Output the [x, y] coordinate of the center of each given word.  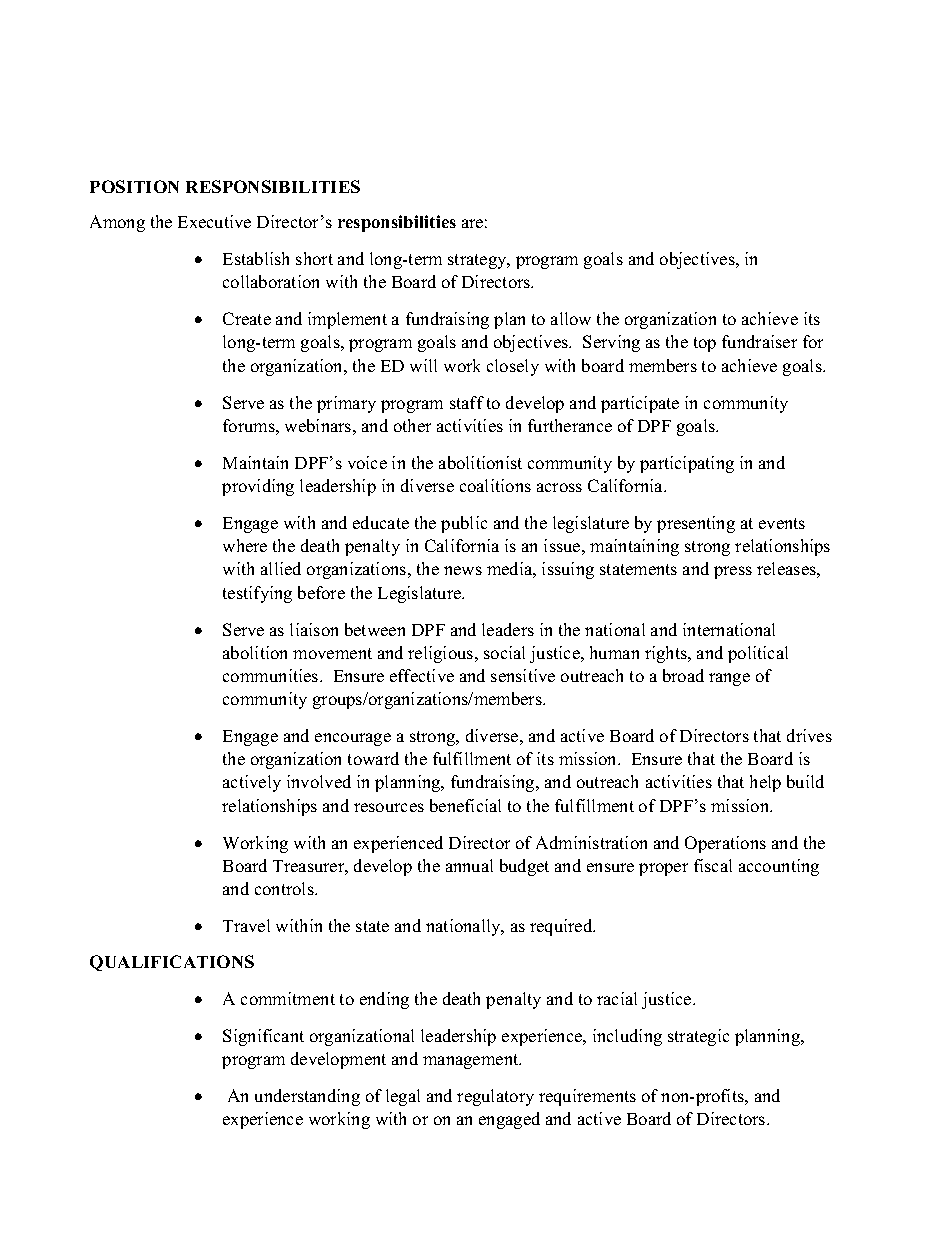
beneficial [465, 805]
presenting [696, 524]
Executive [214, 221]
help [765, 783]
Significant [263, 1037]
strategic [698, 1037]
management [472, 1061]
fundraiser [759, 341]
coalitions [495, 485]
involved [319, 781]
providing [258, 487]
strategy [478, 261]
